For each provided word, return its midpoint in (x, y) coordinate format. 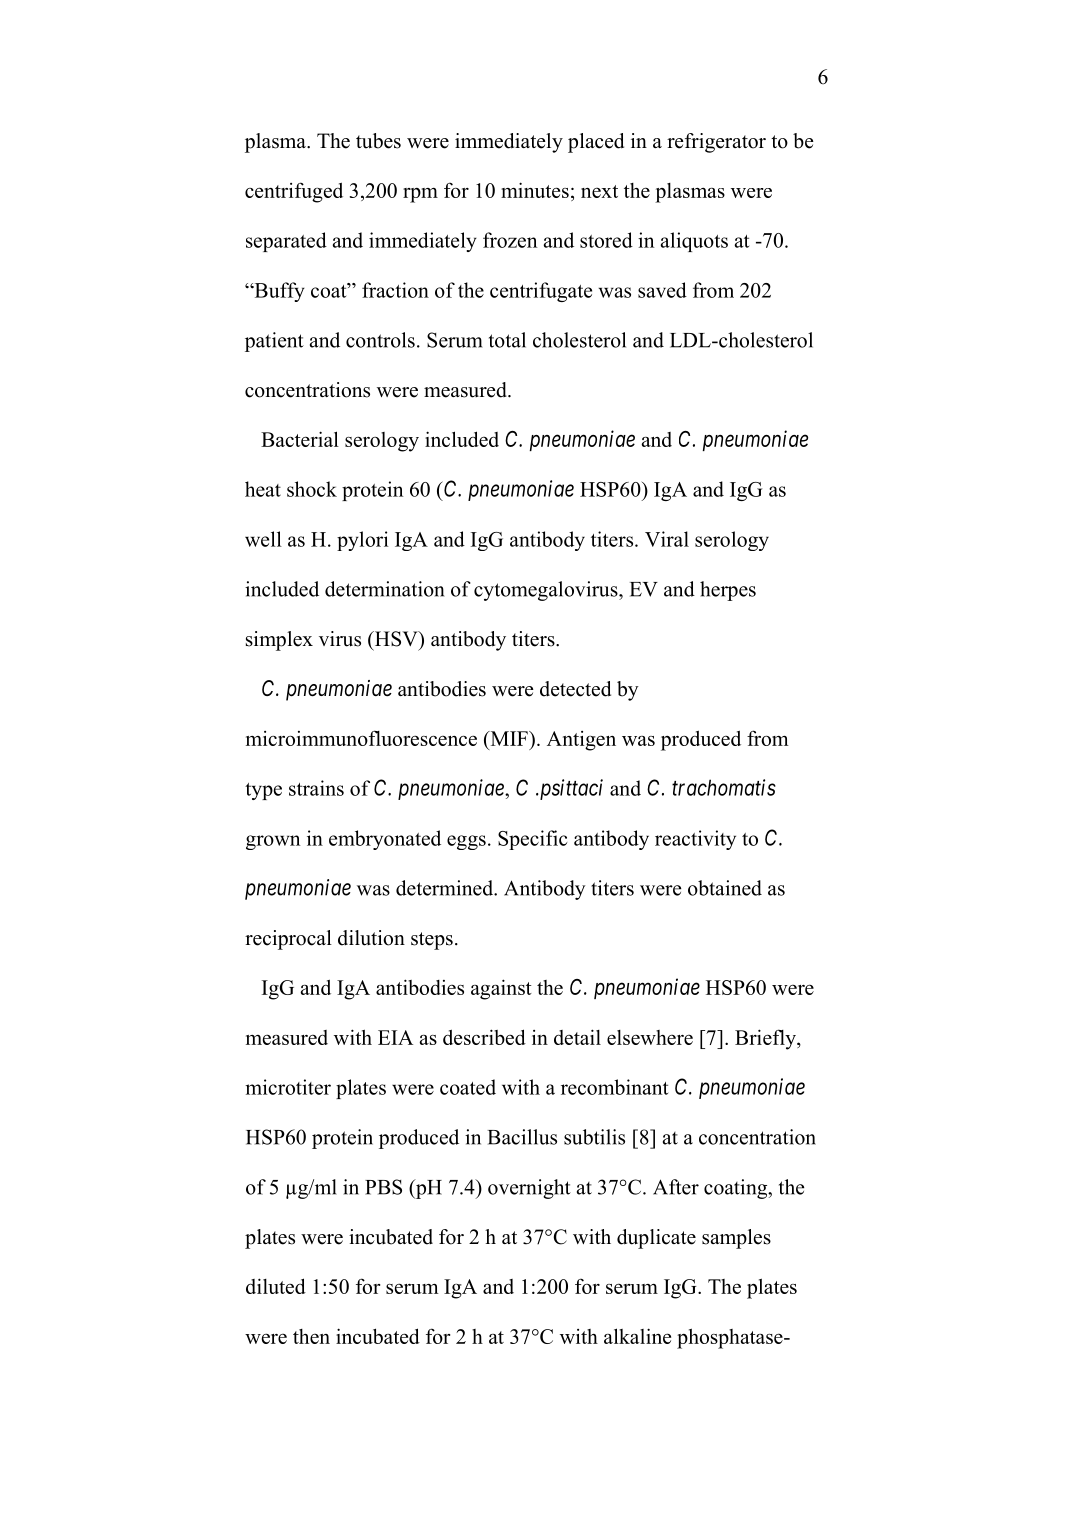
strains (316, 788)
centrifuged (294, 192)
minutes (535, 190)
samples (736, 1239)
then (311, 1336)
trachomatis (724, 787)
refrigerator (716, 143)
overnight (529, 1189)
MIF (509, 738)
